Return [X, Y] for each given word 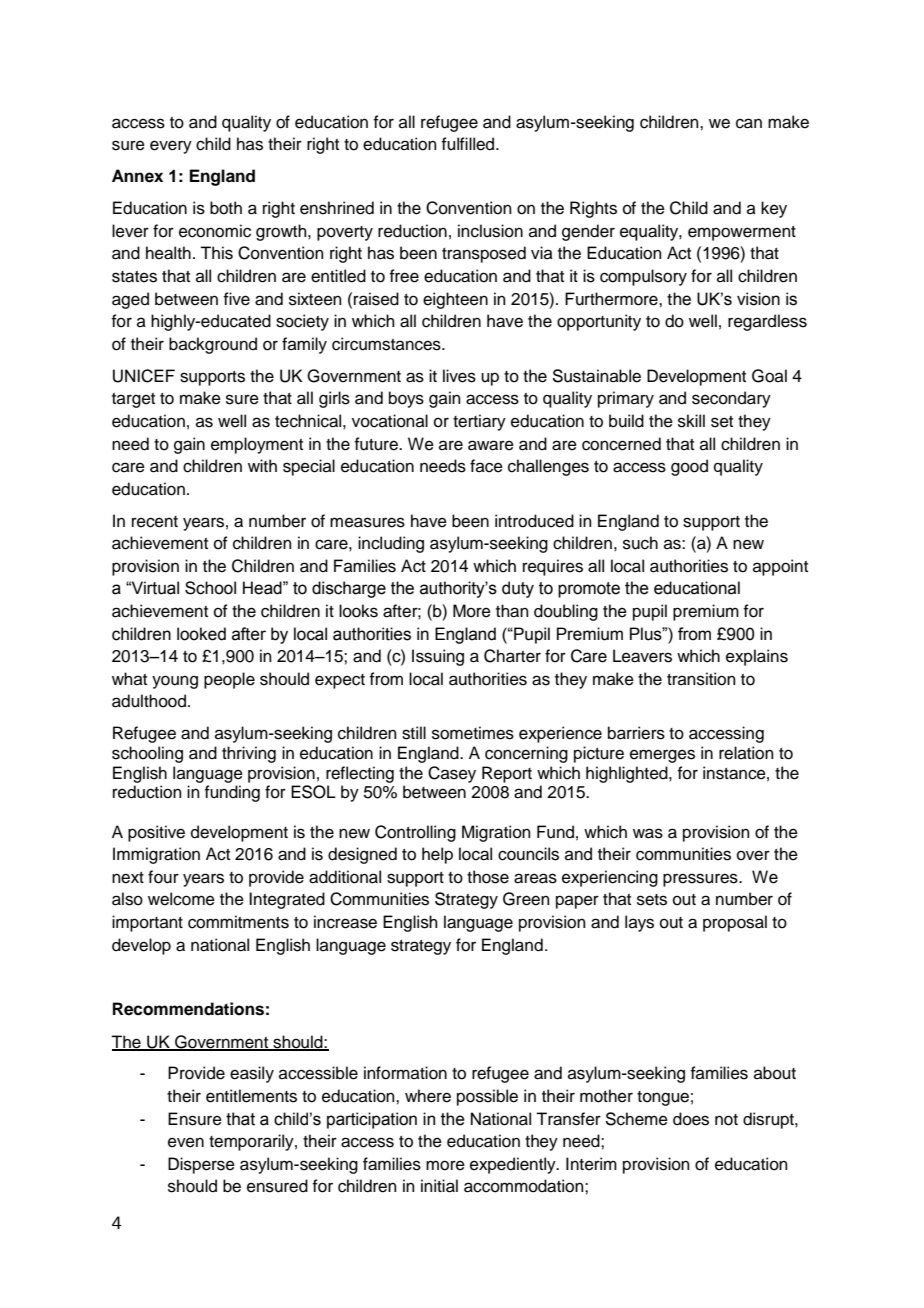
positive [156, 833]
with [262, 465]
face [486, 466]
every [171, 147]
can [749, 123]
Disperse [201, 1165]
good [689, 467]
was [648, 833]
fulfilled [469, 144]
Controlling [415, 833]
